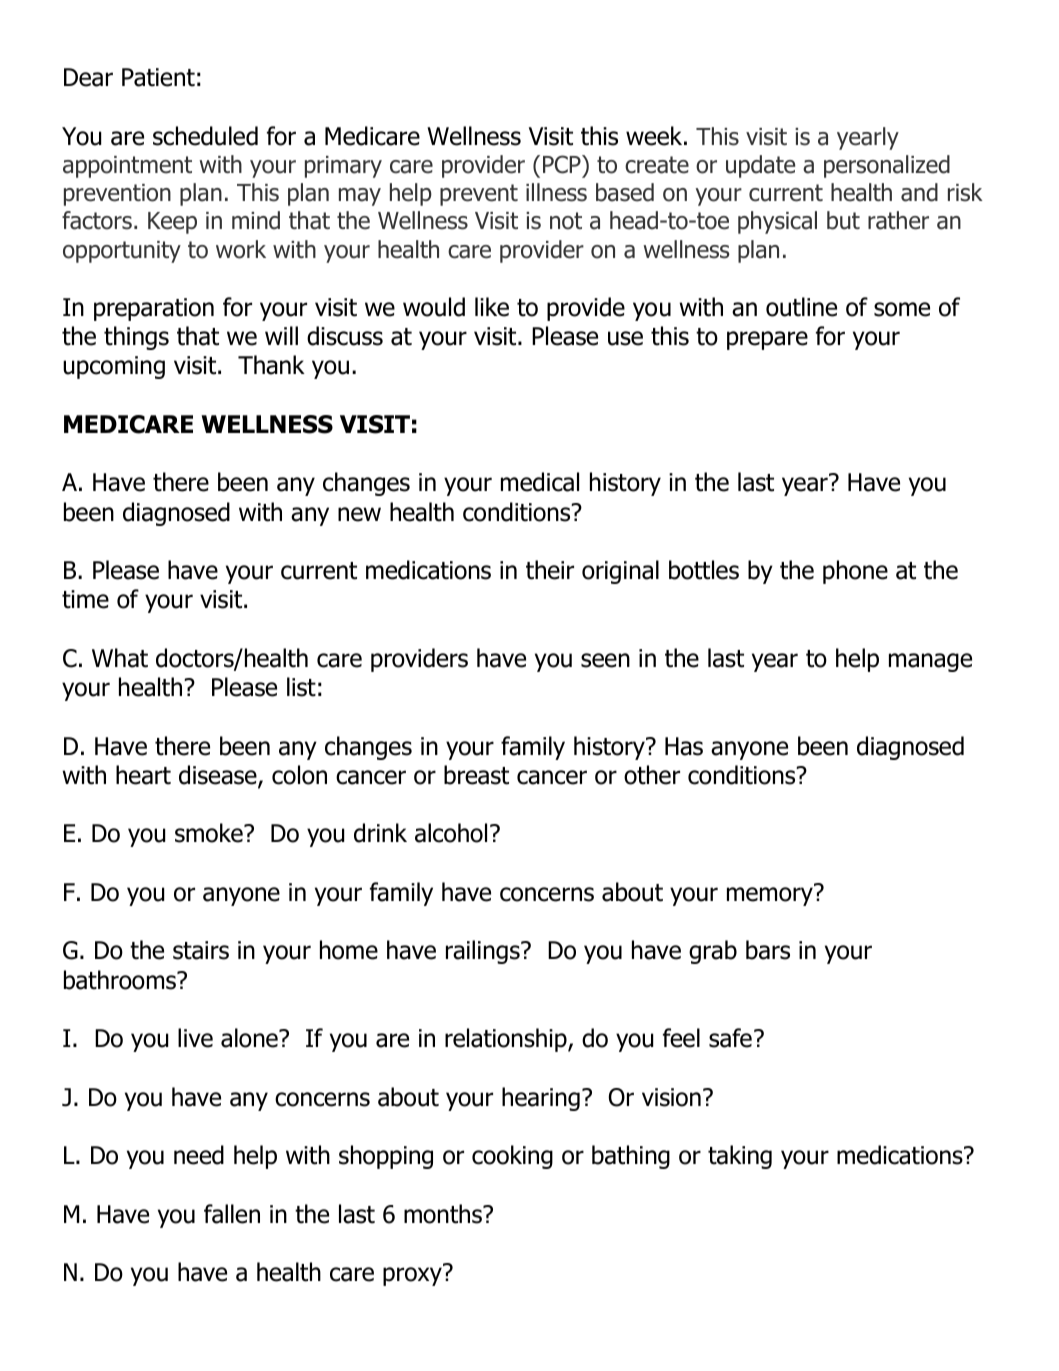  Describe the element at coordinates (563, 164) in the image. I see `PCP` at that location.
